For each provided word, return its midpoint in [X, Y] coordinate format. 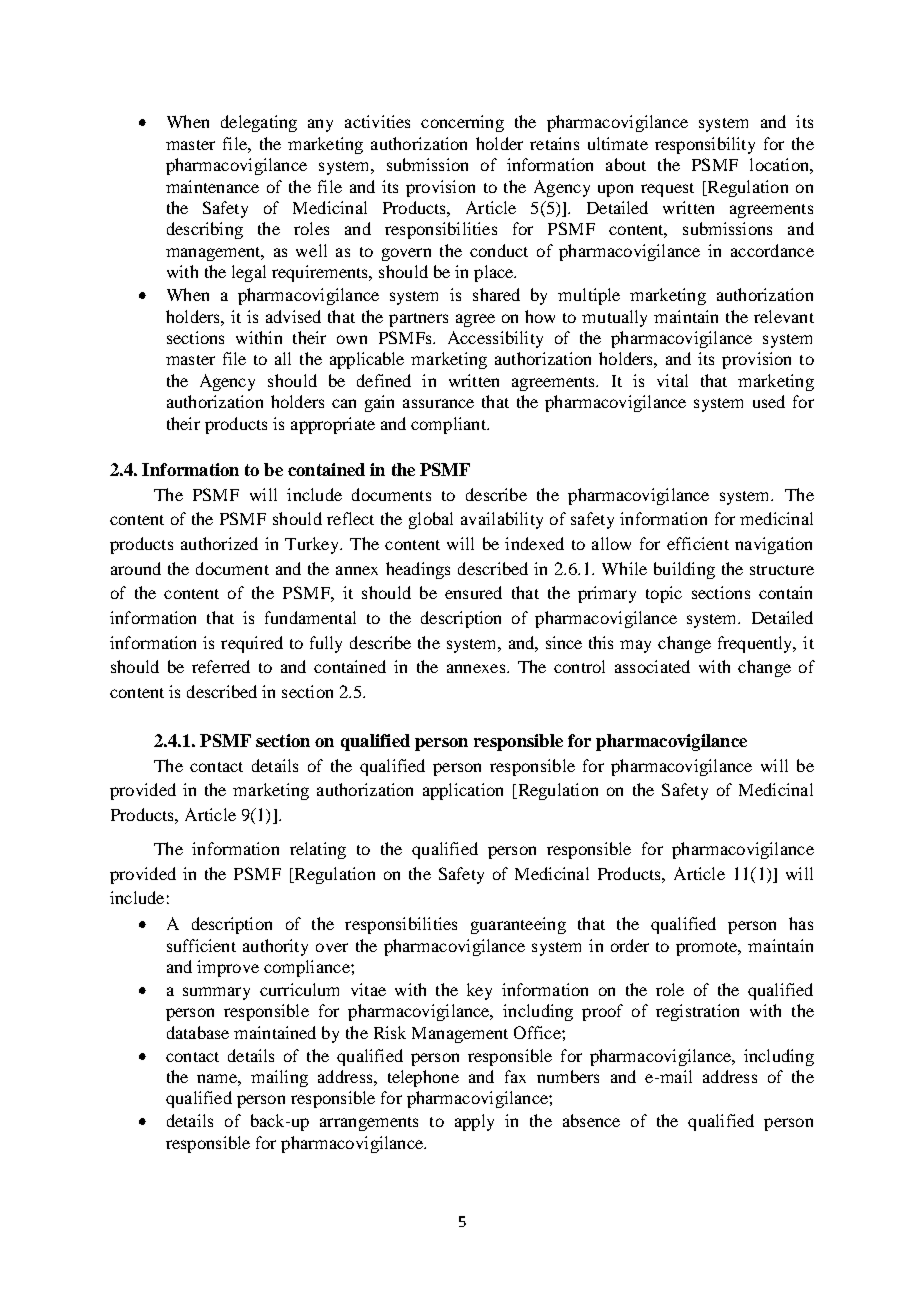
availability [502, 520]
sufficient [201, 945]
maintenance [212, 186]
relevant [784, 316]
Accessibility [495, 339]
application [463, 791]
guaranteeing [518, 925]
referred [221, 666]
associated [652, 666]
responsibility [705, 145]
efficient [698, 543]
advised [293, 316]
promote [708, 949]
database [198, 1032]
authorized [219, 543]
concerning [462, 123]
